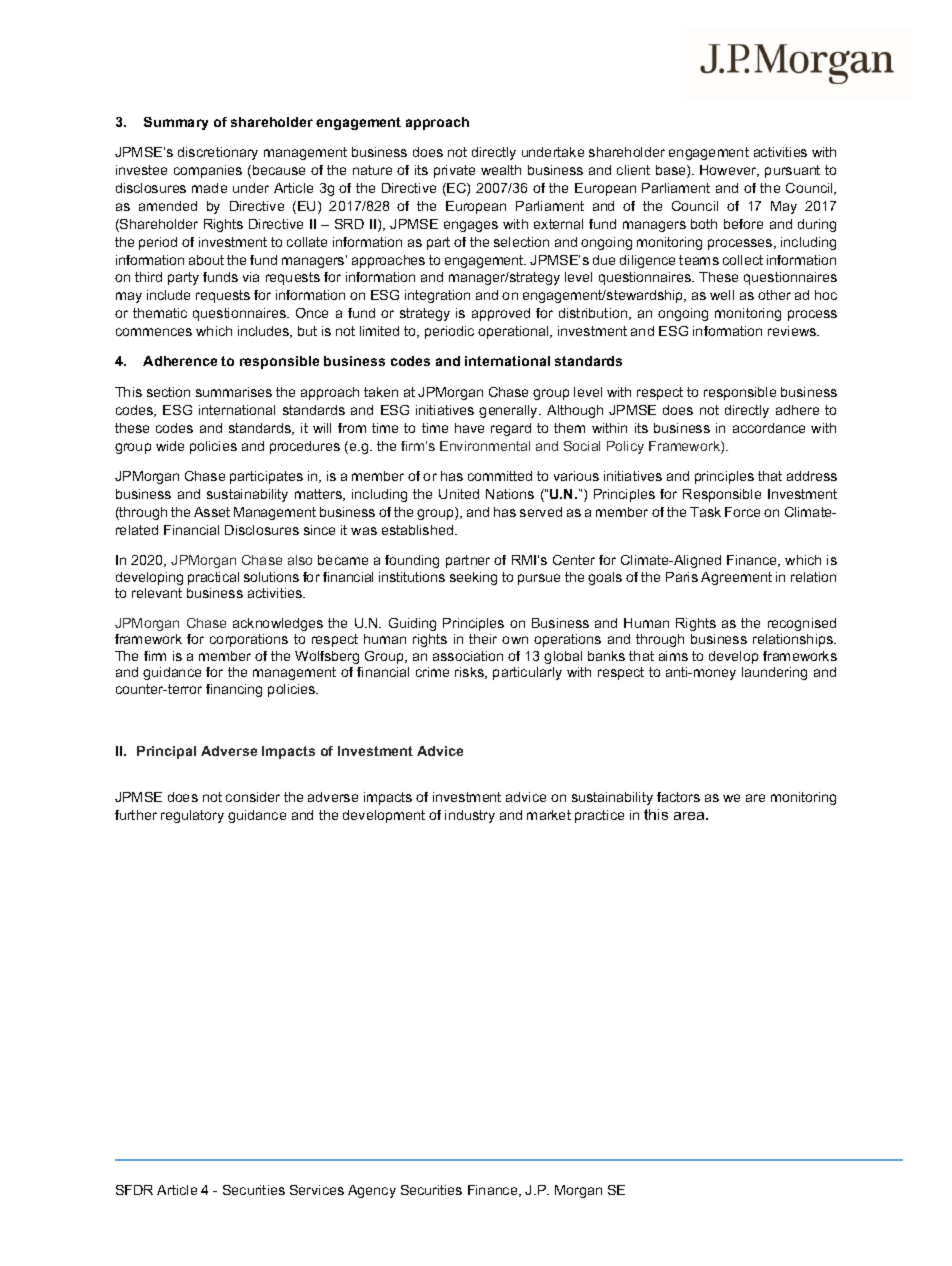 Image resolution: width=952 pixels, height=1266 pixels. What do you see at coordinates (501, 170) in the image?
I see `wealth` at bounding box center [501, 170].
